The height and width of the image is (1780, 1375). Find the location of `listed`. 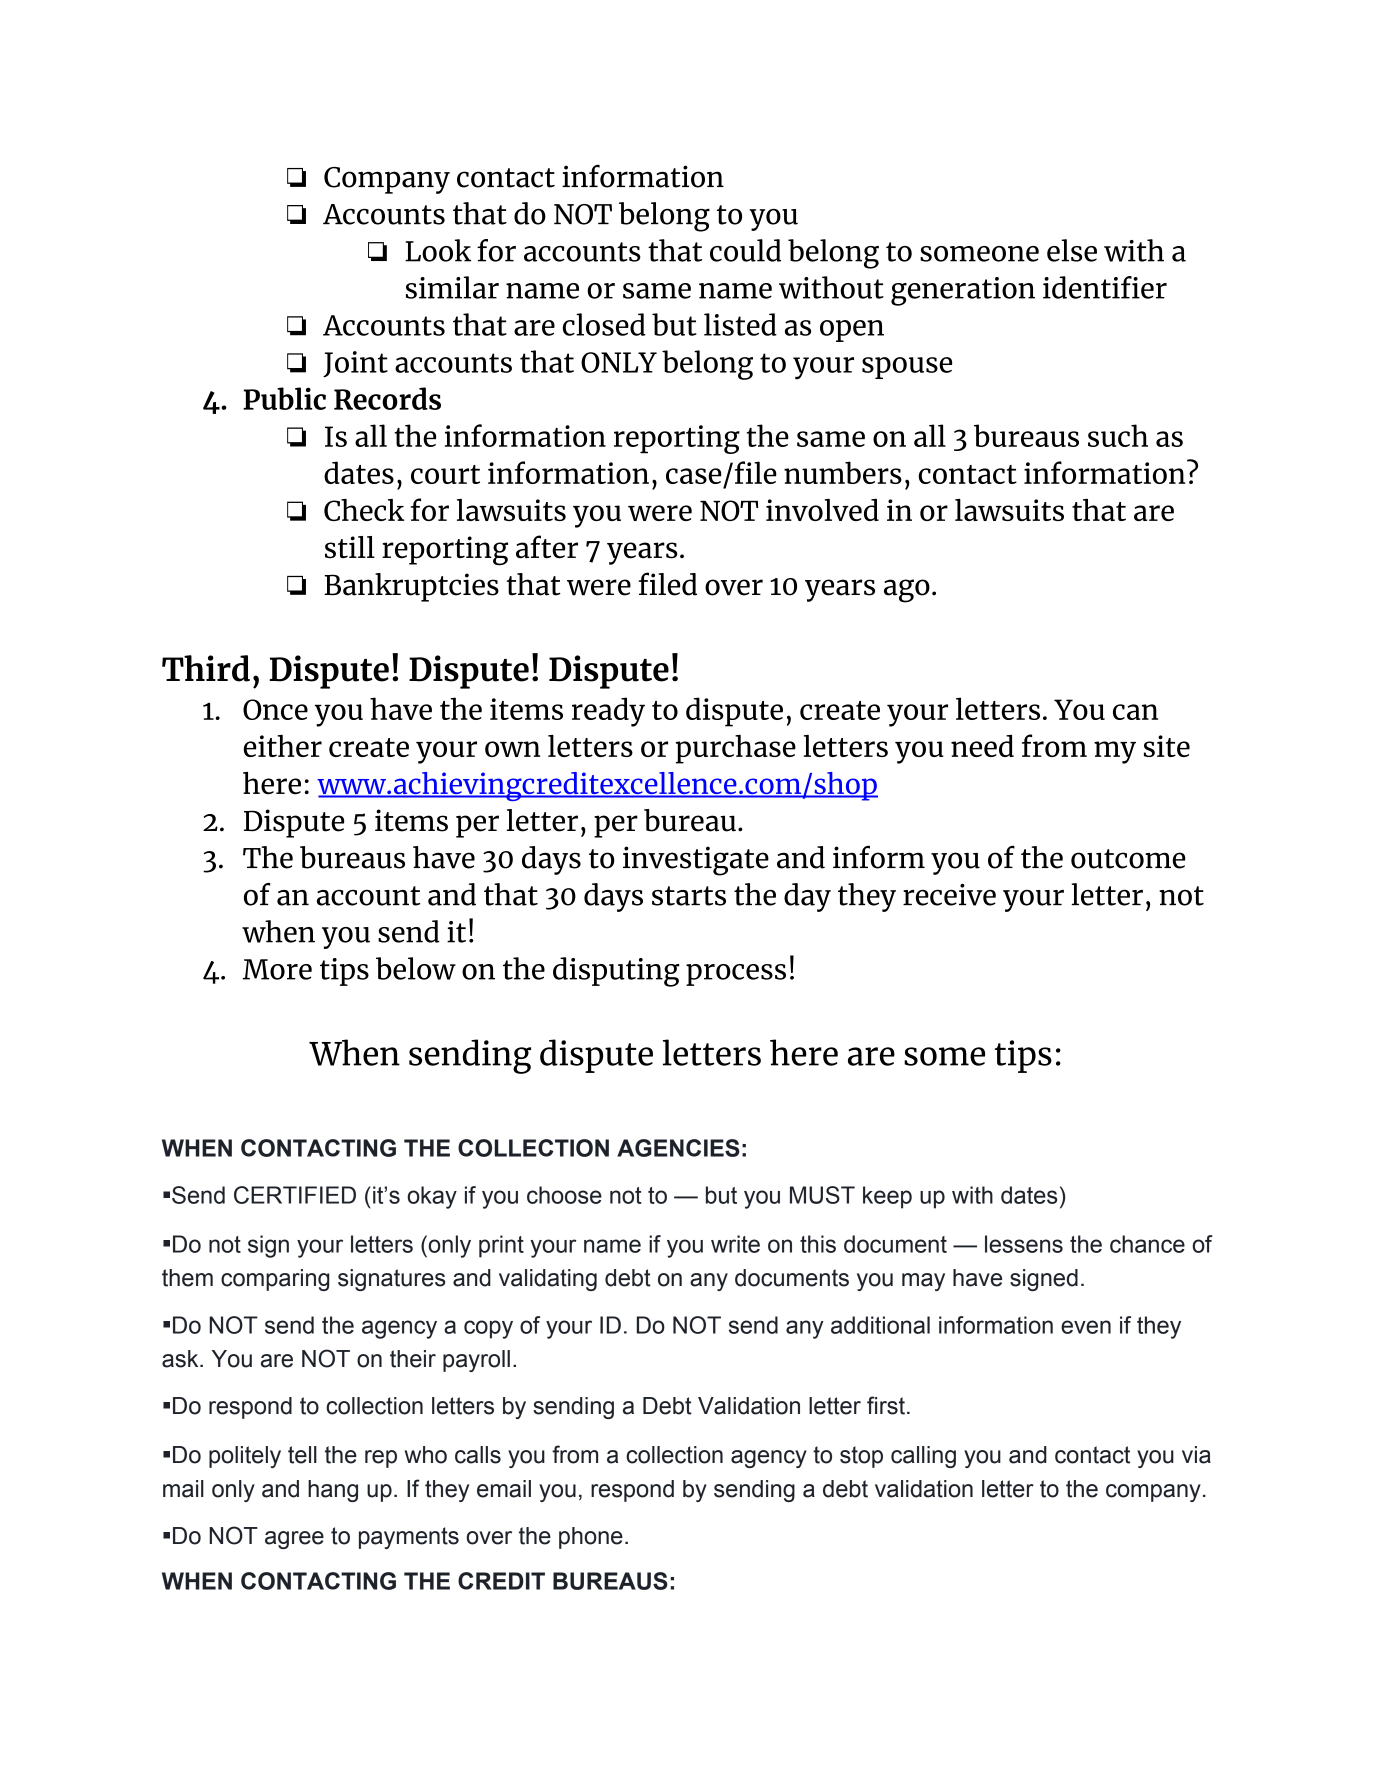

listed is located at coordinates (740, 324).
